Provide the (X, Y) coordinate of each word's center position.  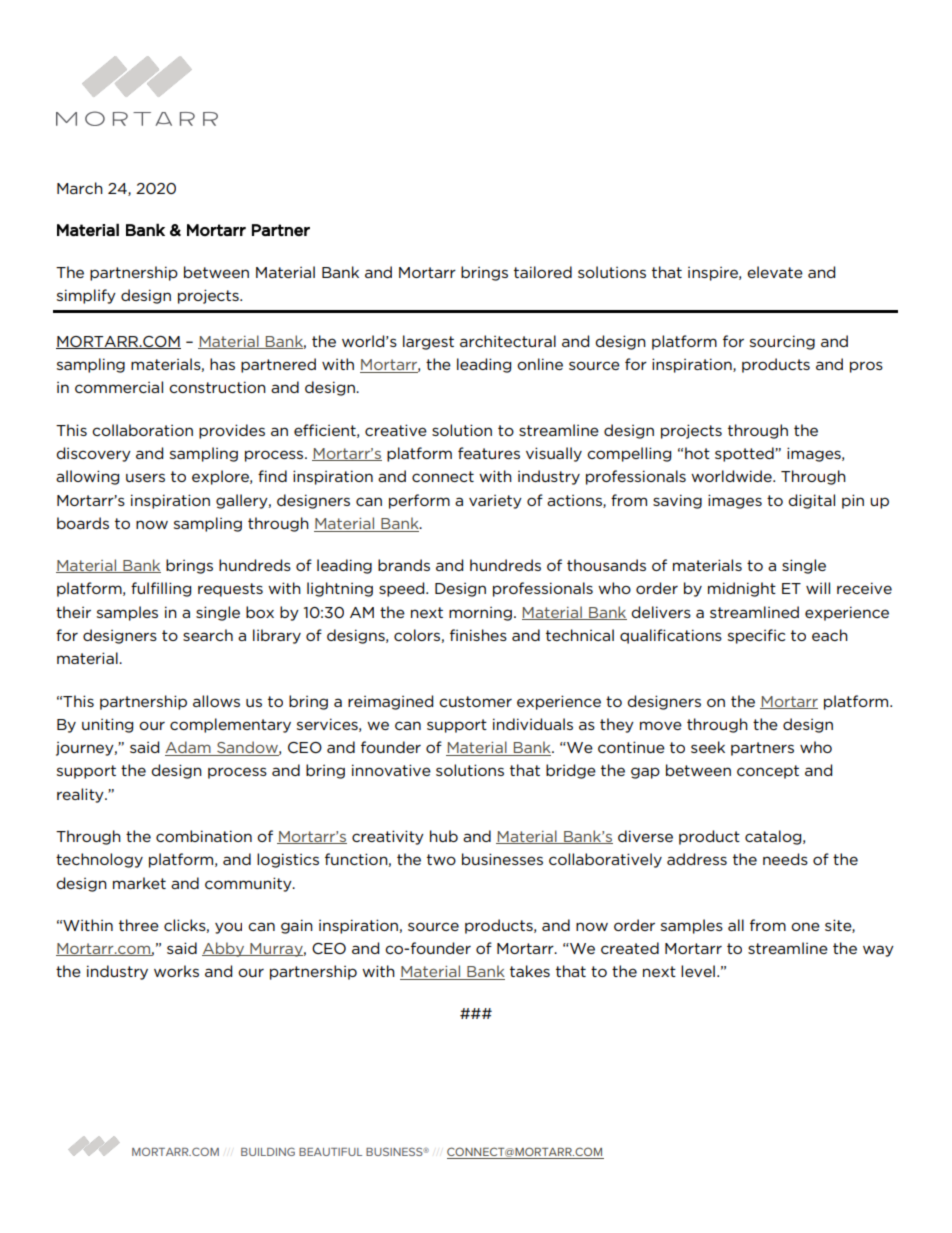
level (698, 971)
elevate (775, 272)
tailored (543, 272)
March (80, 188)
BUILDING (268, 1151)
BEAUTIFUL (330, 1152)
